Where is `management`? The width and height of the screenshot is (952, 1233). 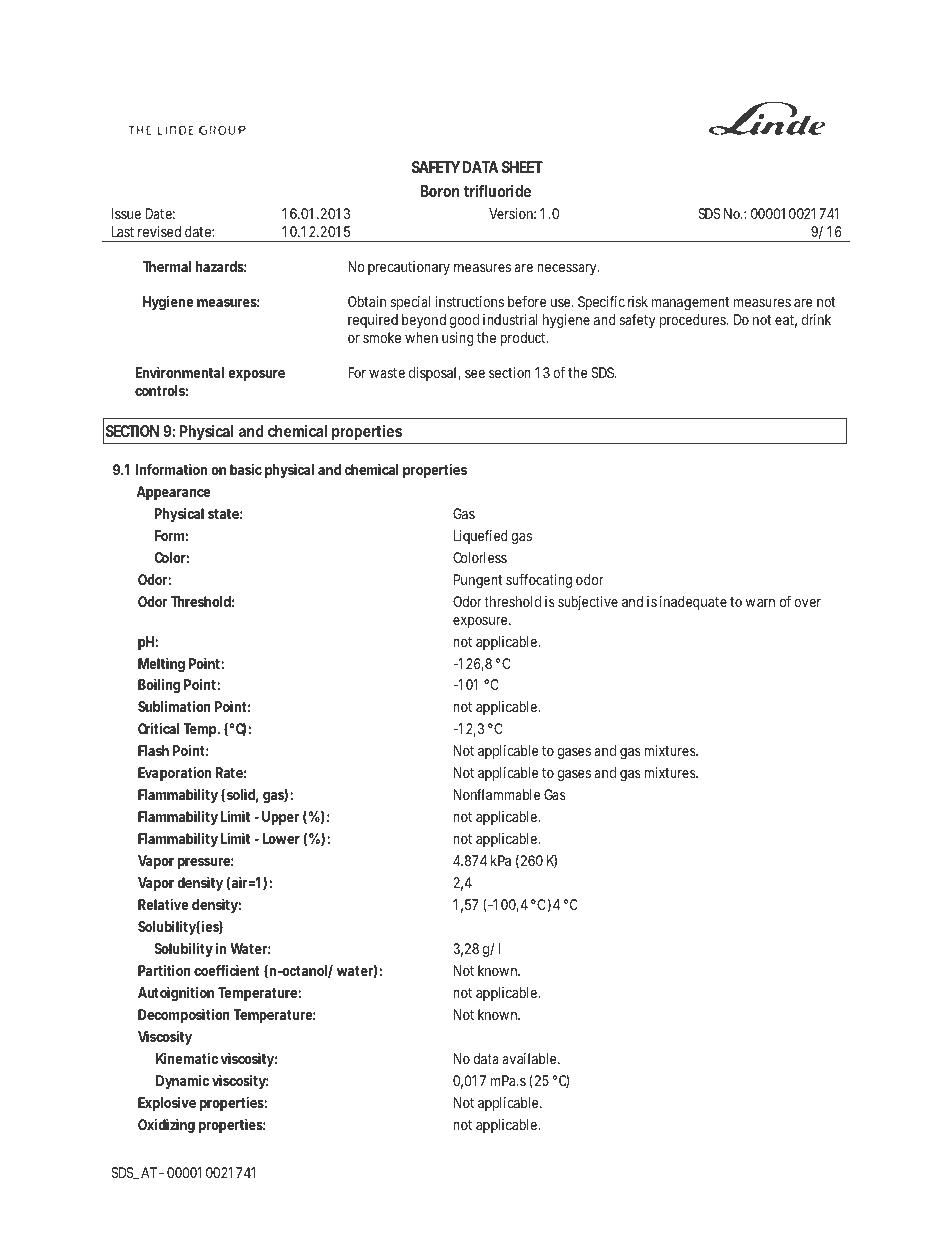
management is located at coordinates (690, 303).
